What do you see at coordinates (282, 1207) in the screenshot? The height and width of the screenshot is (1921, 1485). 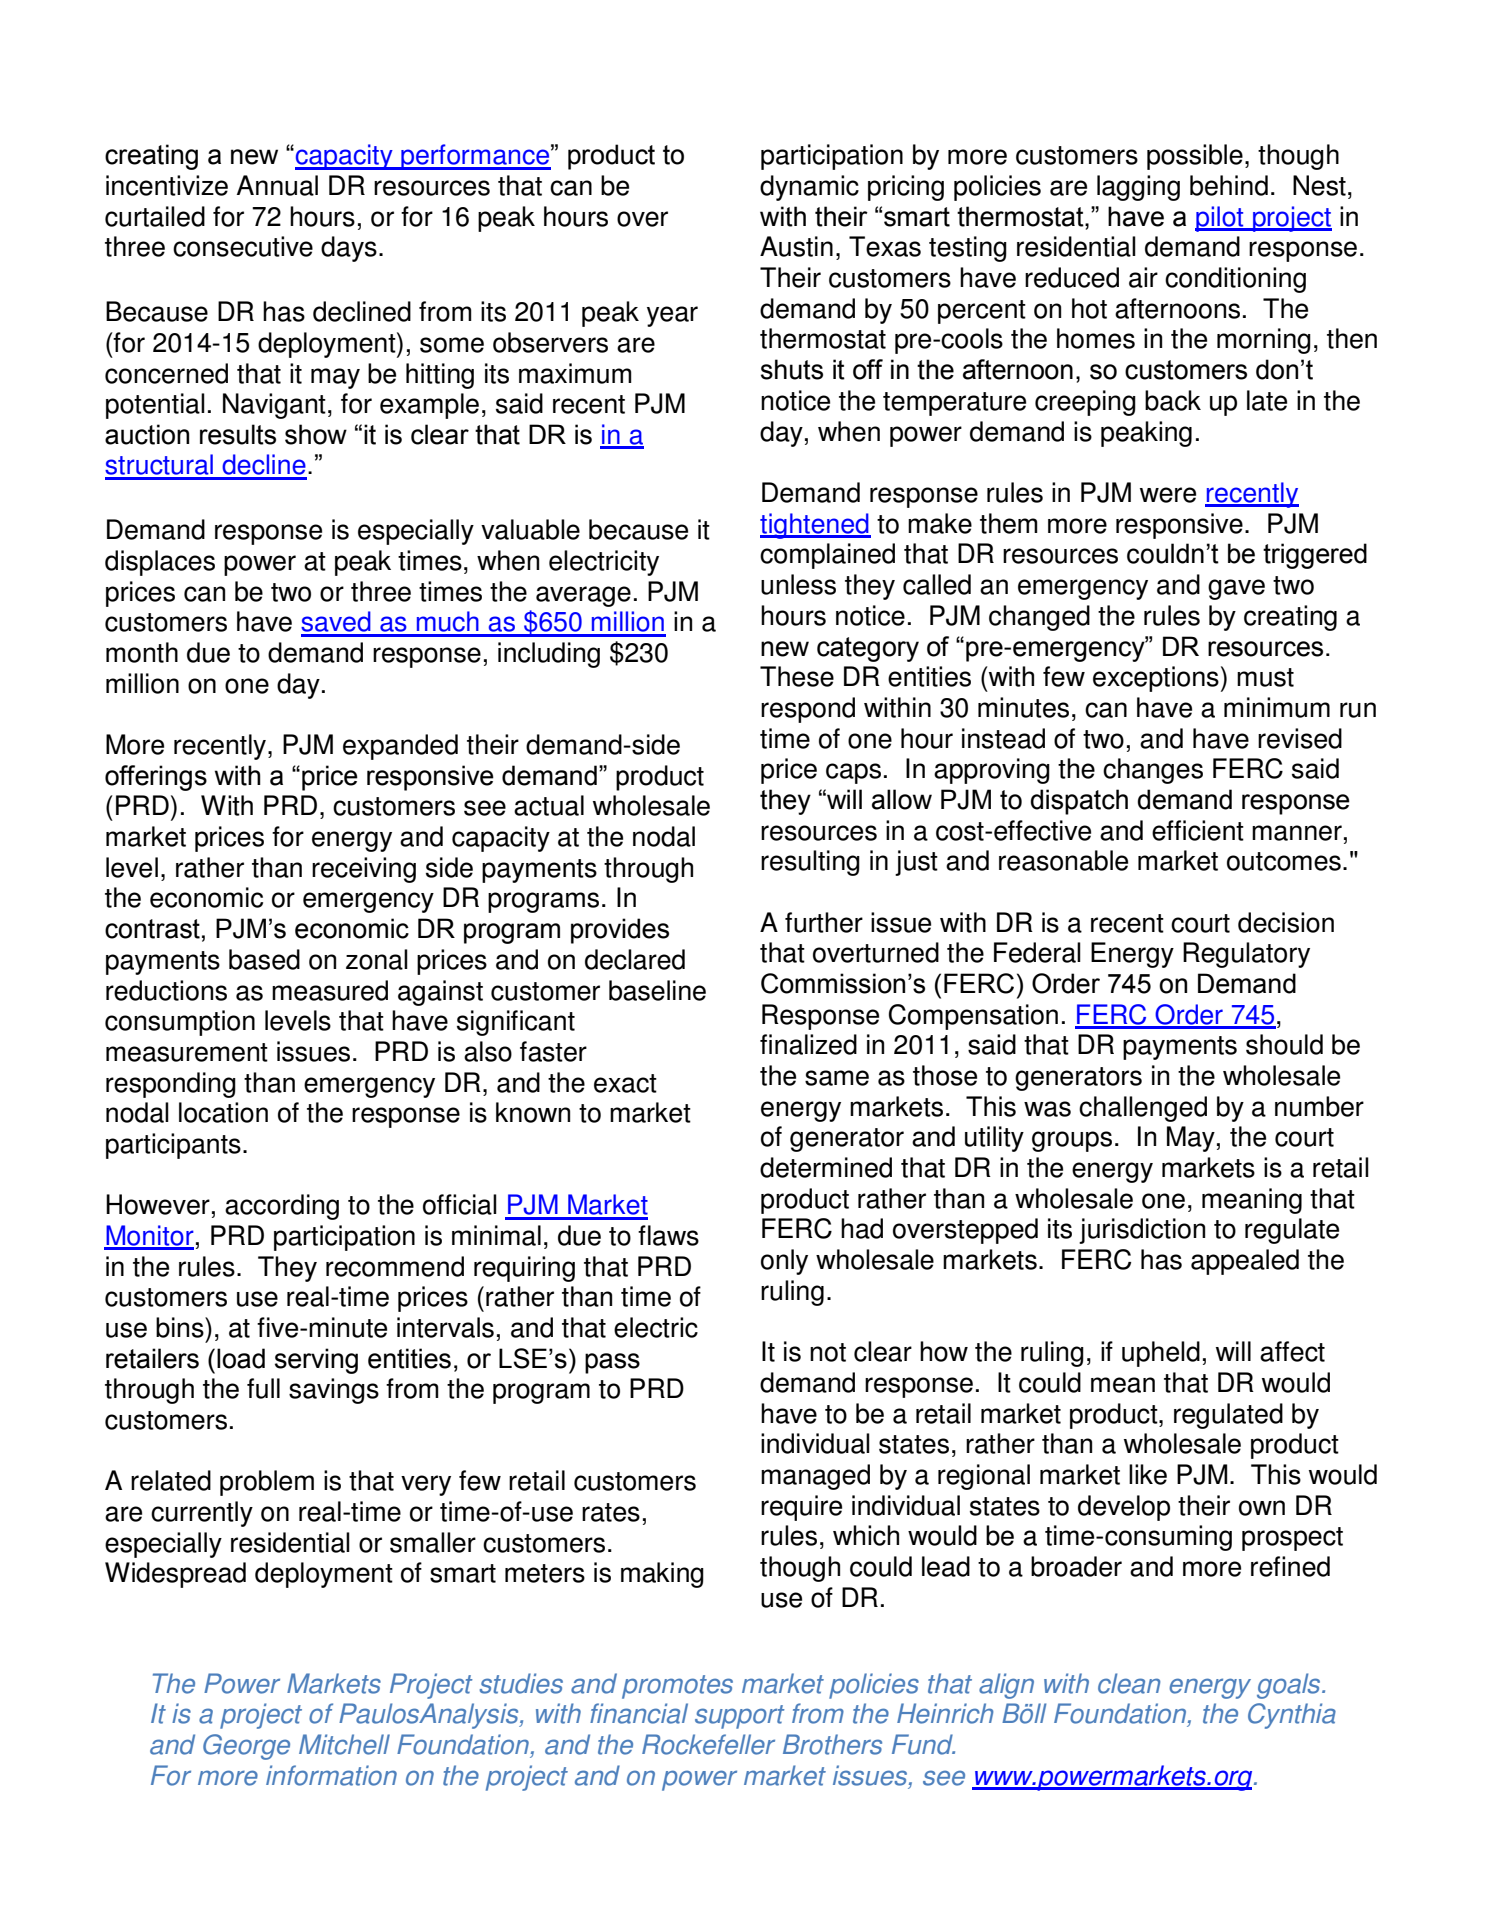 I see `according` at bounding box center [282, 1207].
